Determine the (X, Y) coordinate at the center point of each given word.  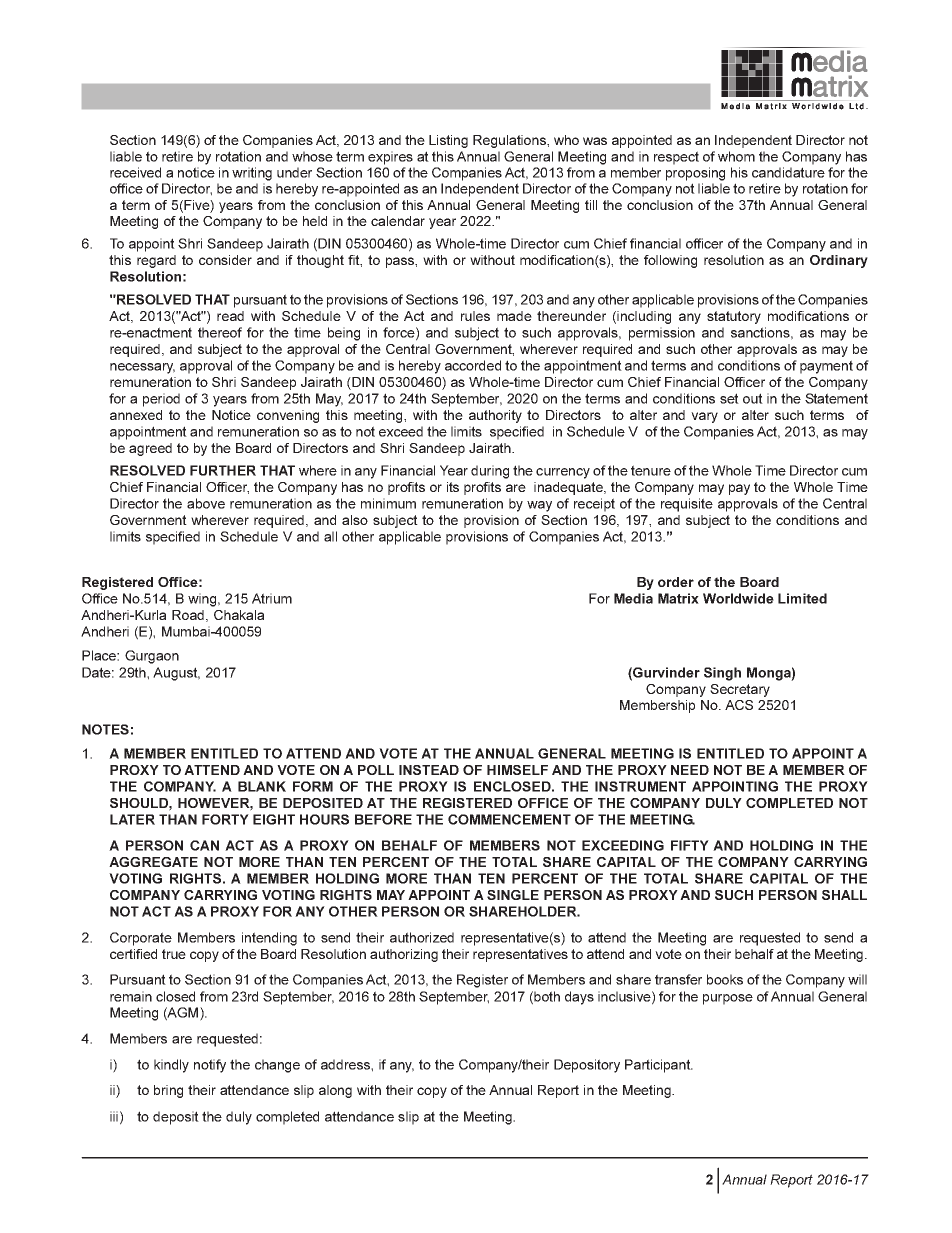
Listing (448, 141)
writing (252, 174)
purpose (728, 999)
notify (210, 1066)
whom (736, 156)
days (579, 998)
